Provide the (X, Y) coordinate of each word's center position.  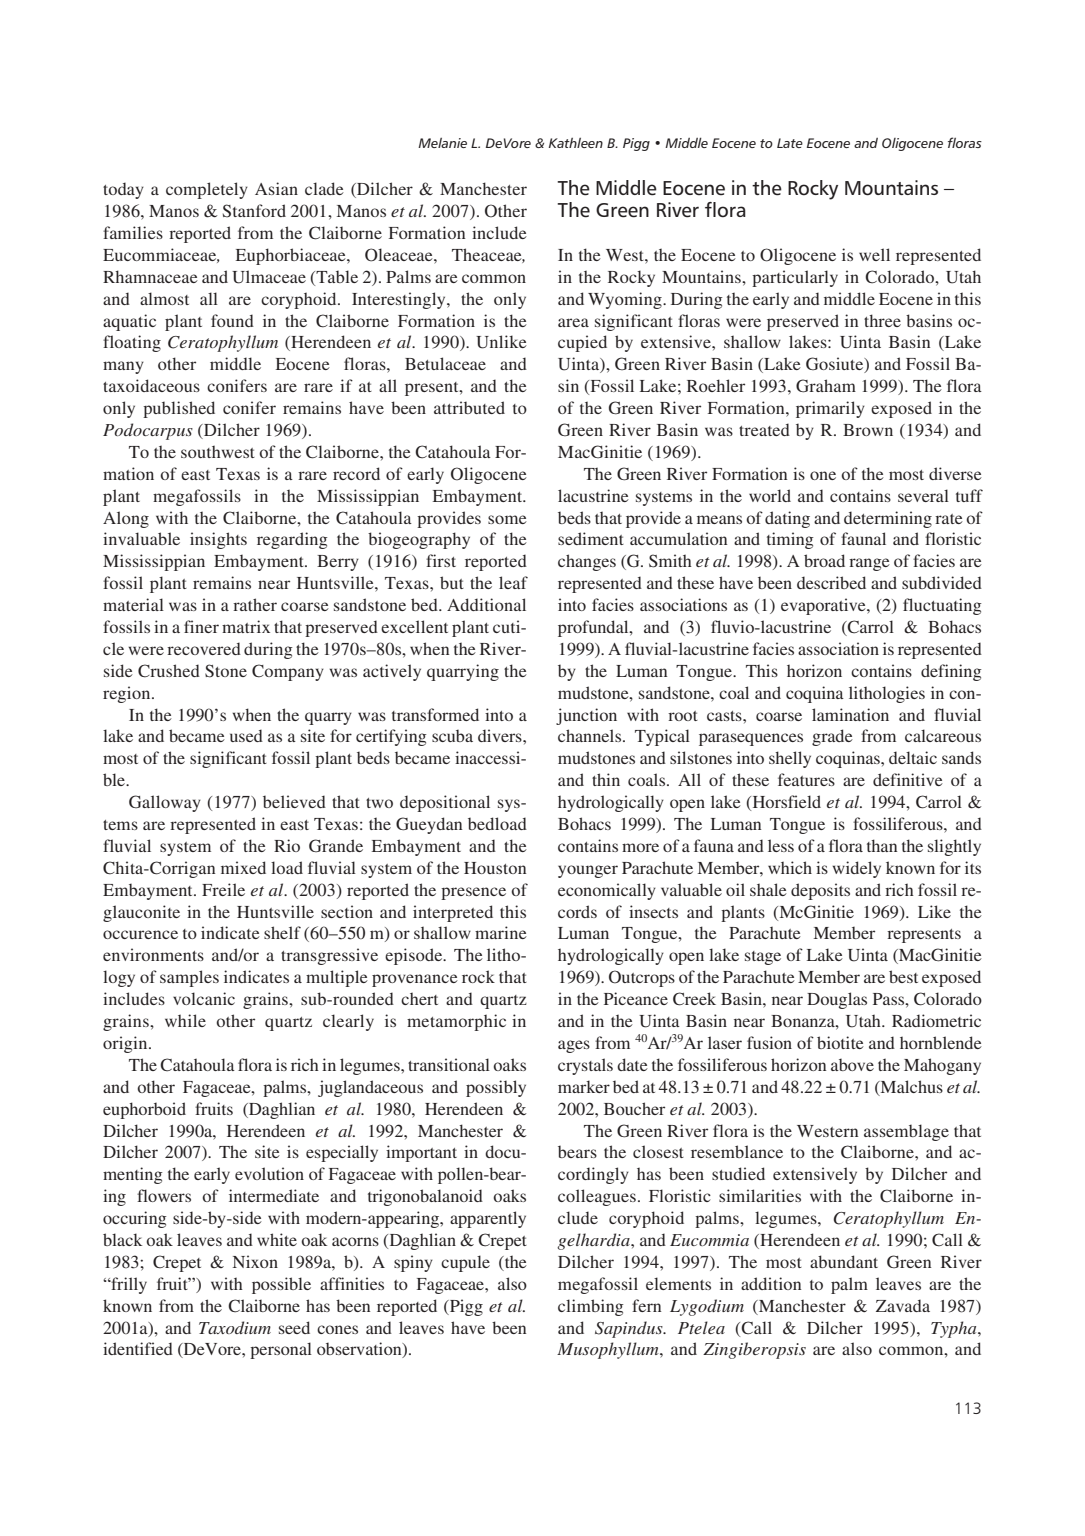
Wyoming (626, 300)
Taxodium (235, 1327)
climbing (591, 1307)
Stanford (254, 211)
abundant (844, 1261)
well (874, 254)
